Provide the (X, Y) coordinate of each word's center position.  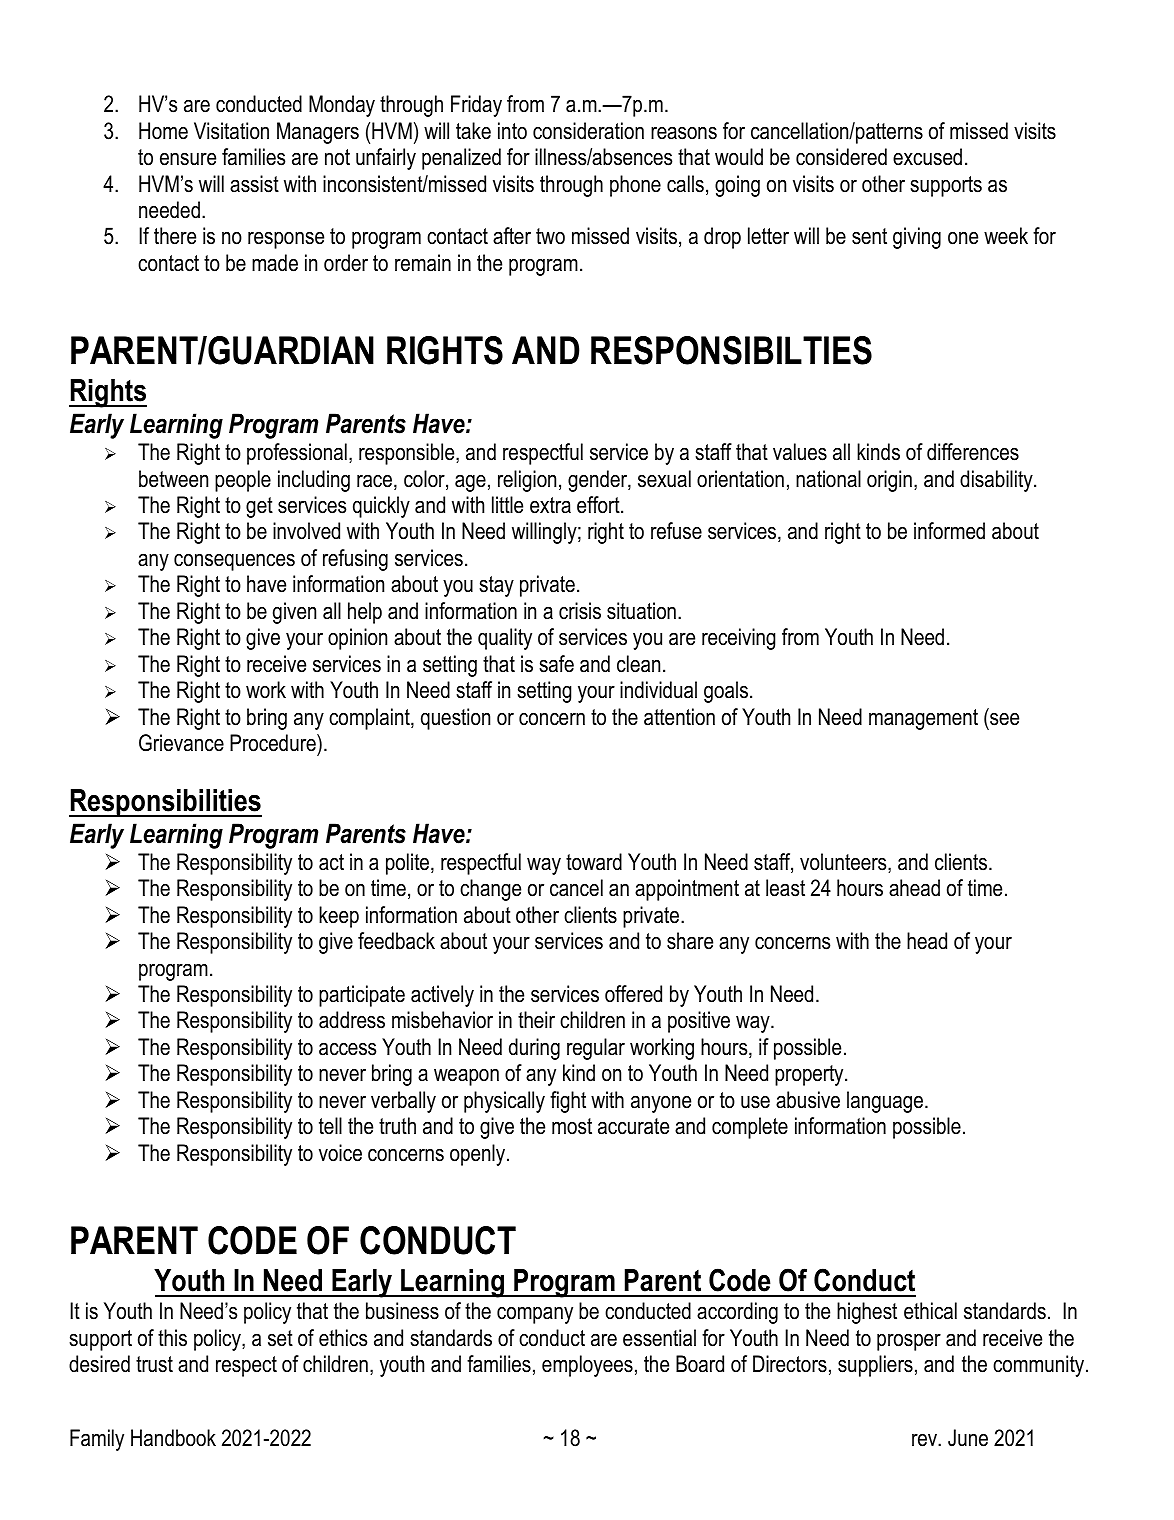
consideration (588, 131)
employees (587, 1366)
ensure (188, 159)
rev (925, 1440)
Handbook (173, 1438)
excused (927, 157)
